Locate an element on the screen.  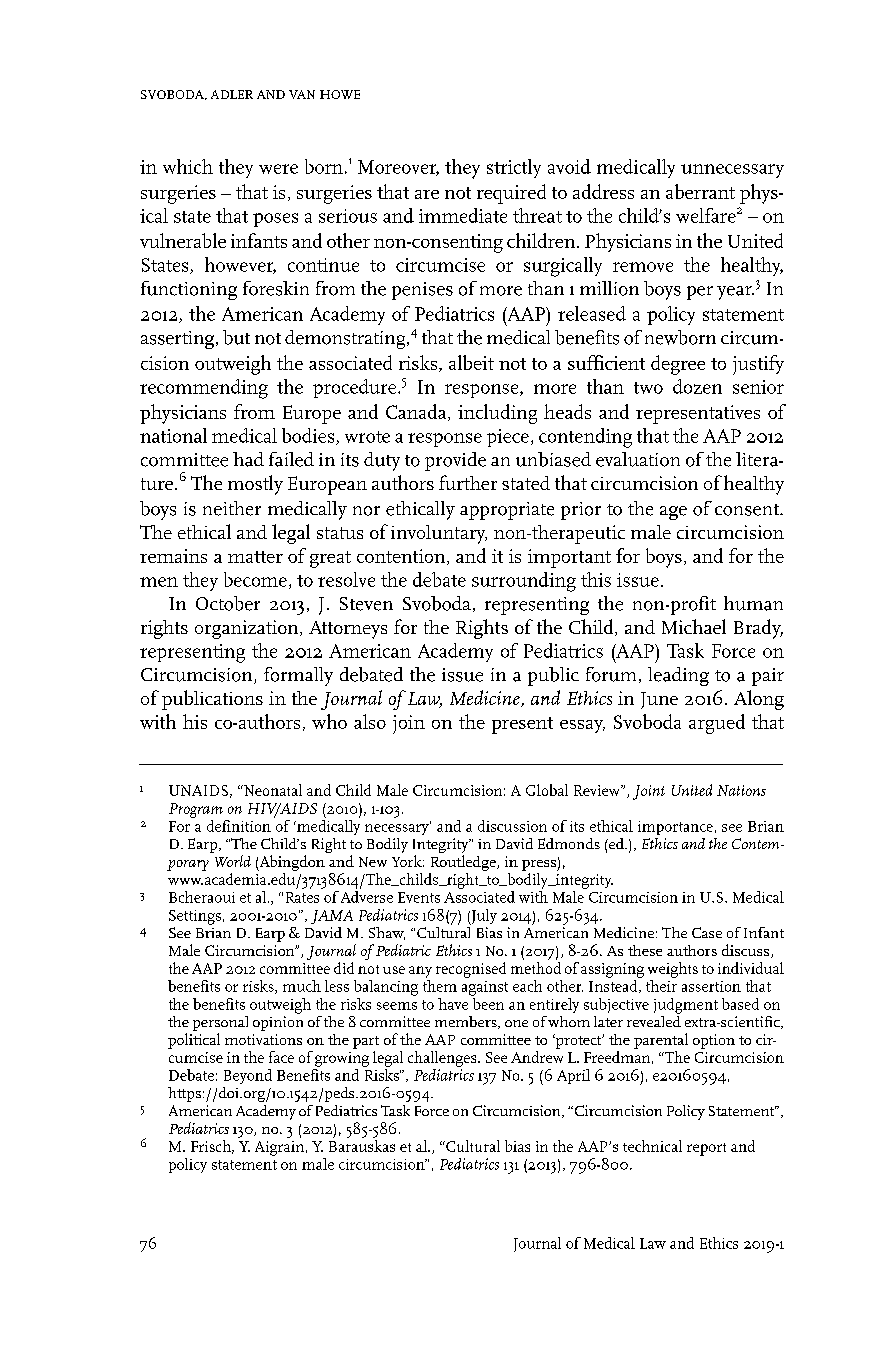
also is located at coordinates (370, 721).
